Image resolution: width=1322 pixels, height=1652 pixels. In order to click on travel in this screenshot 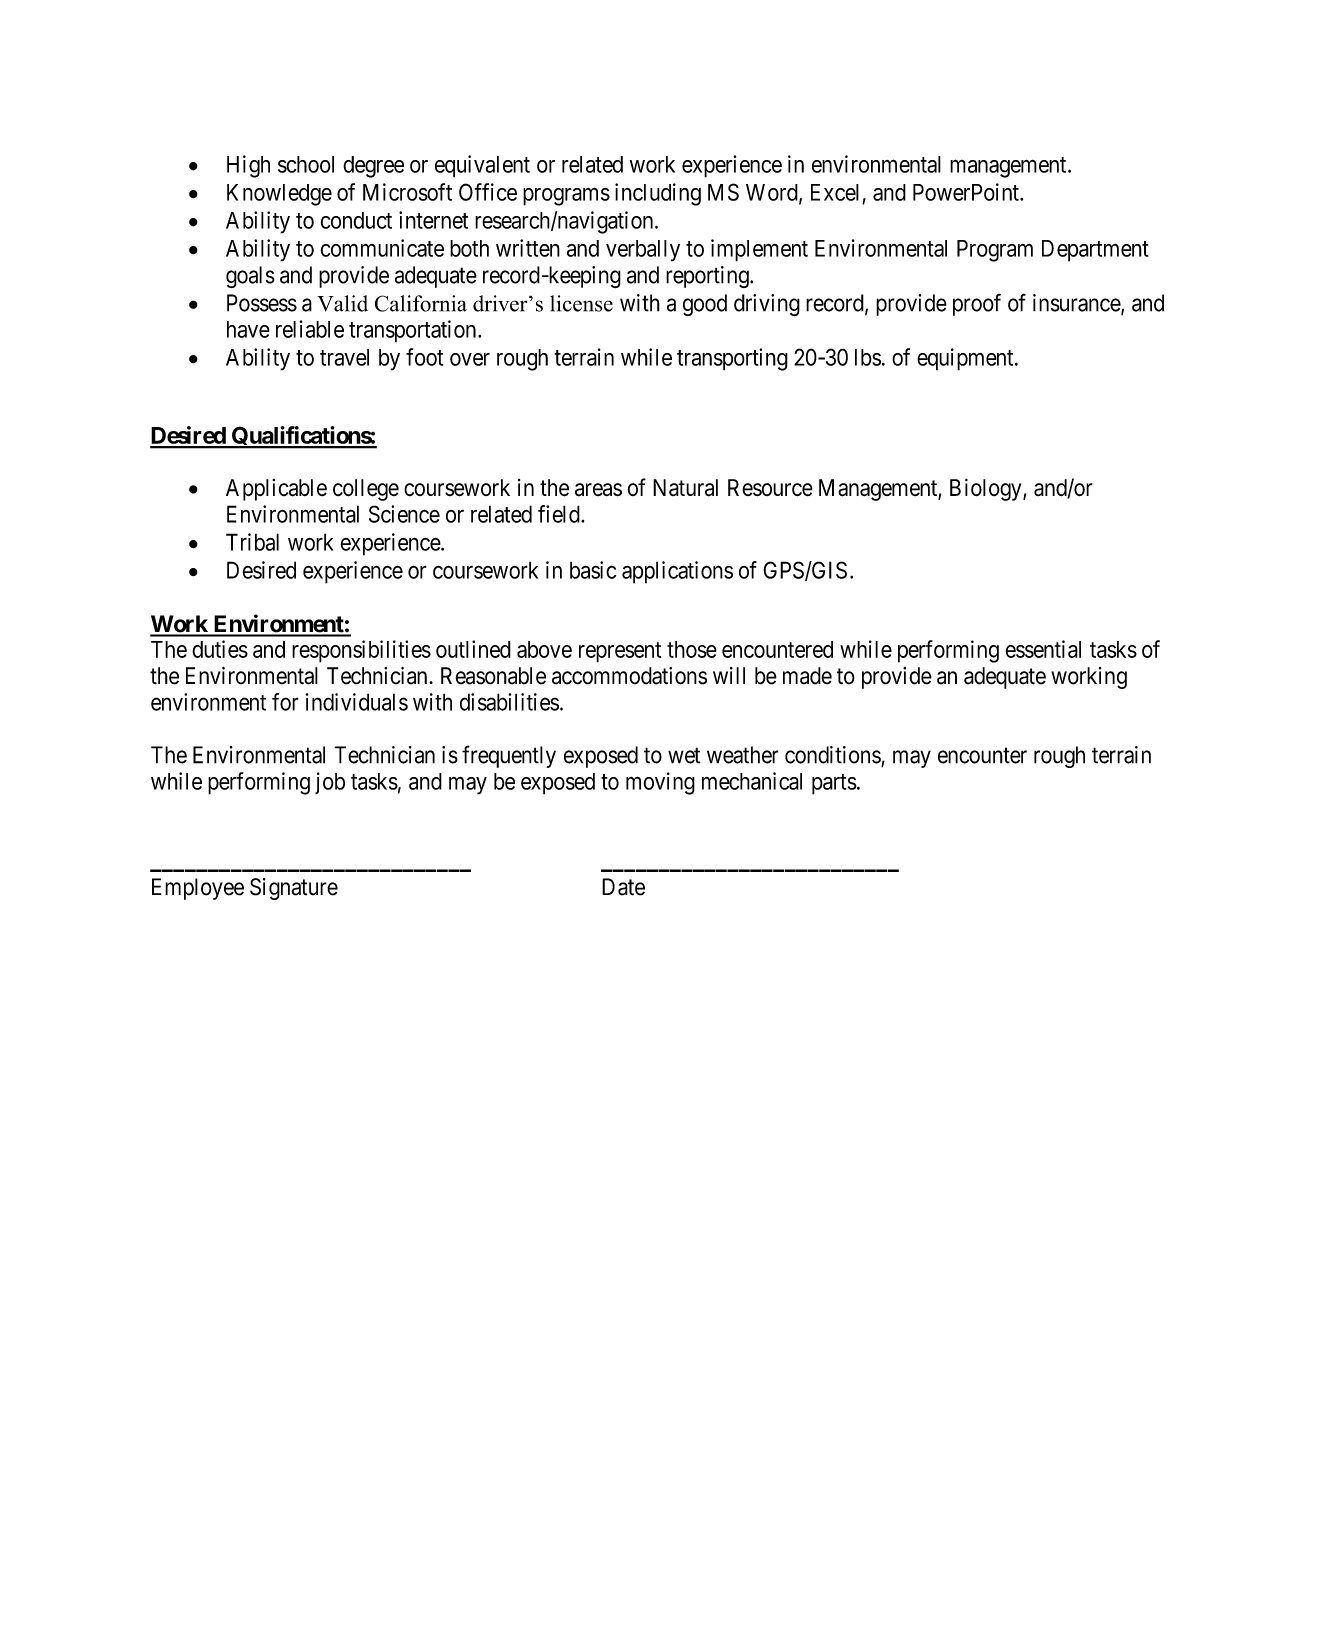, I will do `click(344, 357)`.
